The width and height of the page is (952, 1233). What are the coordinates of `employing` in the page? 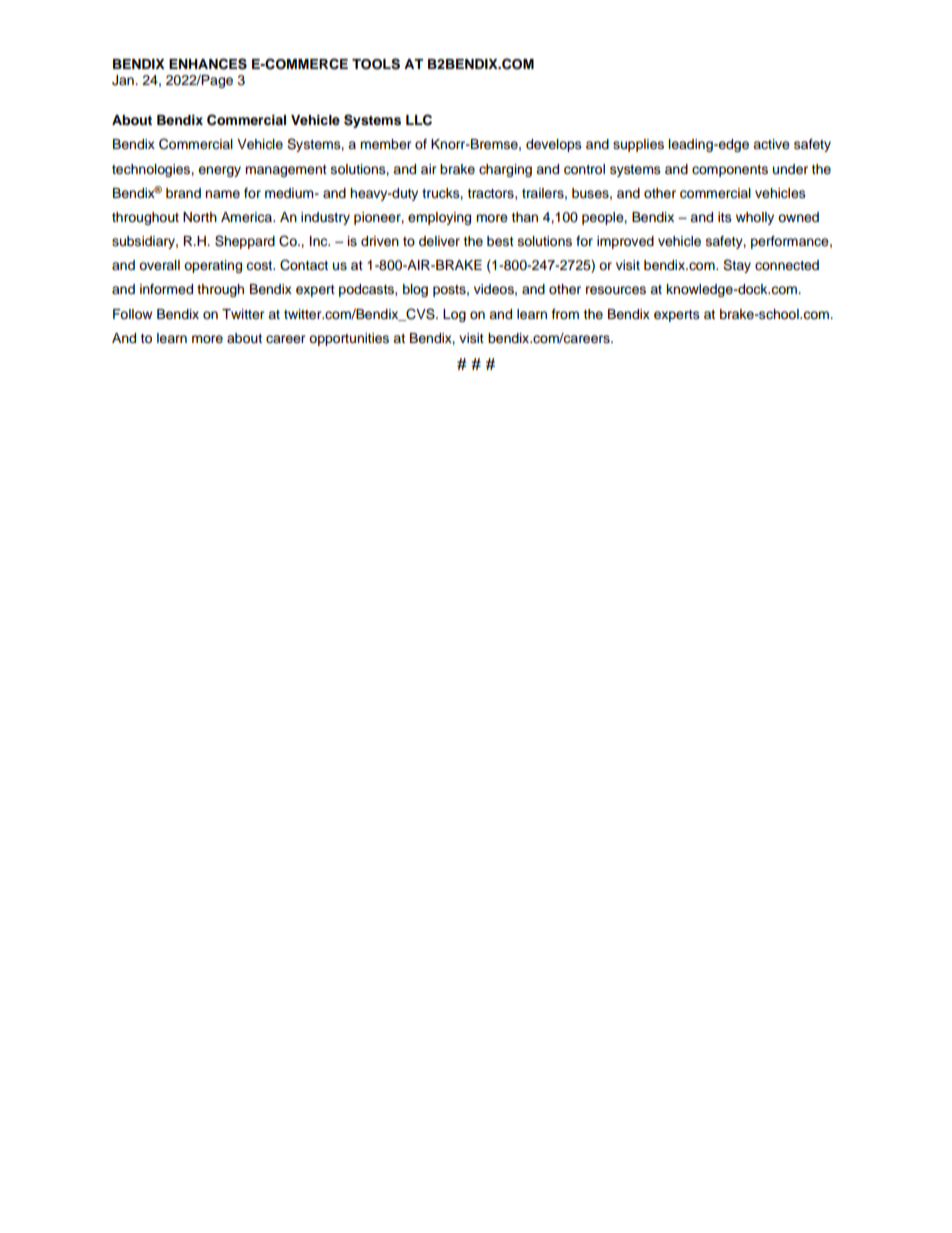 It's located at (439, 218).
